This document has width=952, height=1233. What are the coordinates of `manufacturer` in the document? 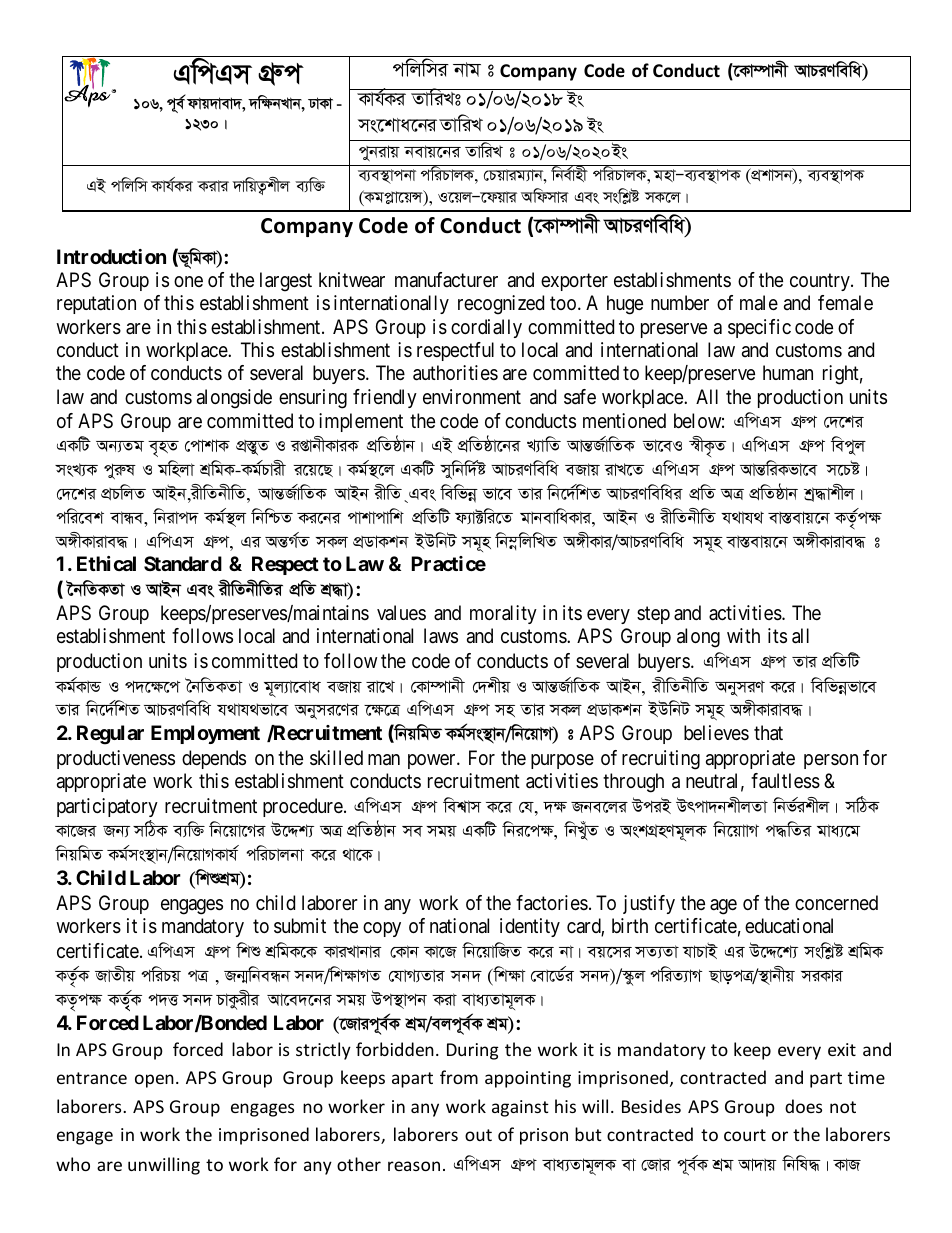 It's located at (446, 280).
